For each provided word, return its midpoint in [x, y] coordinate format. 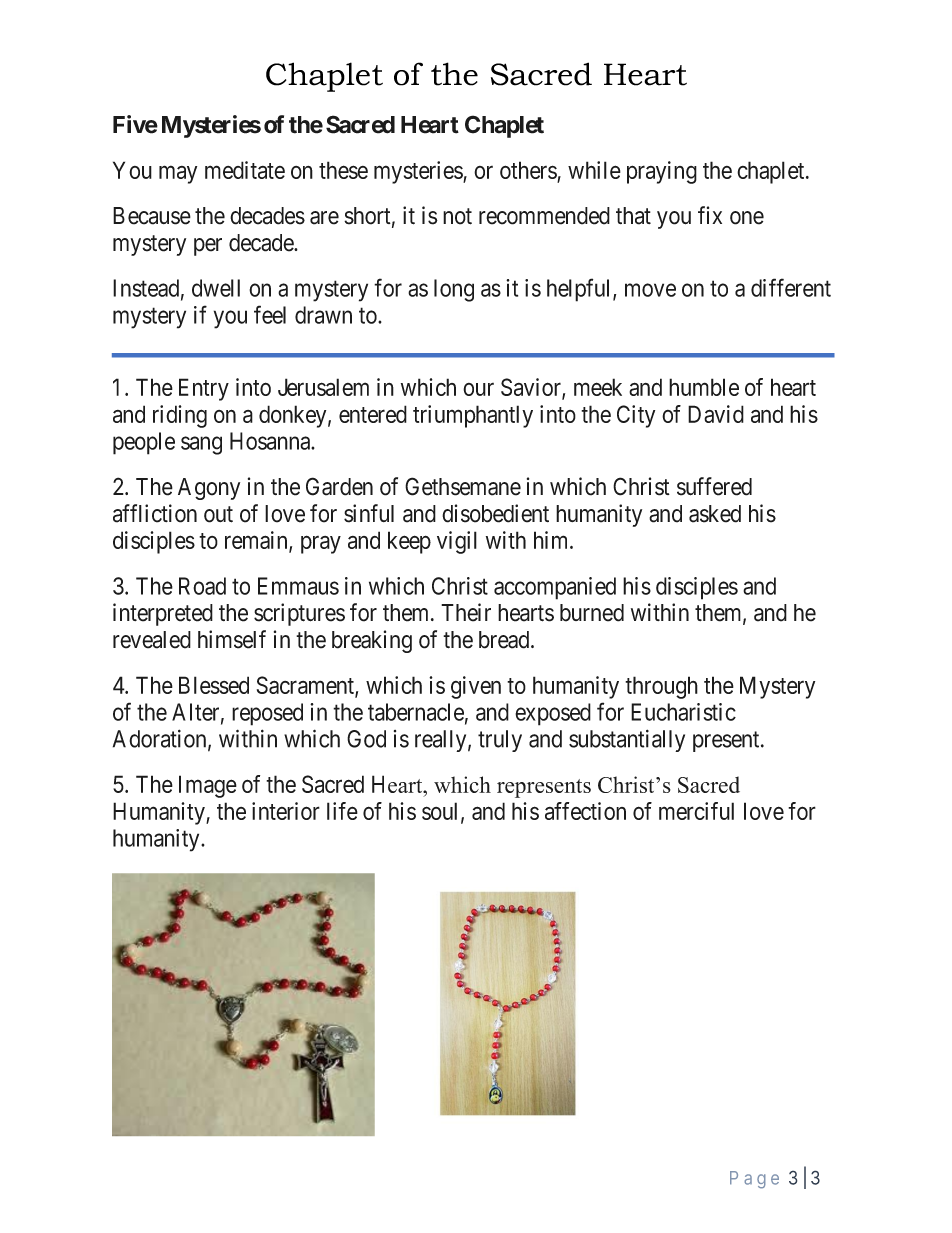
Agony [209, 489]
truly [500, 741]
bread [505, 640]
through [661, 687]
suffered [714, 486]
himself [232, 639]
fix [710, 215]
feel [270, 314]
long [454, 290]
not [457, 216]
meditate [245, 170]
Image [208, 786]
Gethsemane [463, 486]
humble [704, 387]
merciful [696, 811]
